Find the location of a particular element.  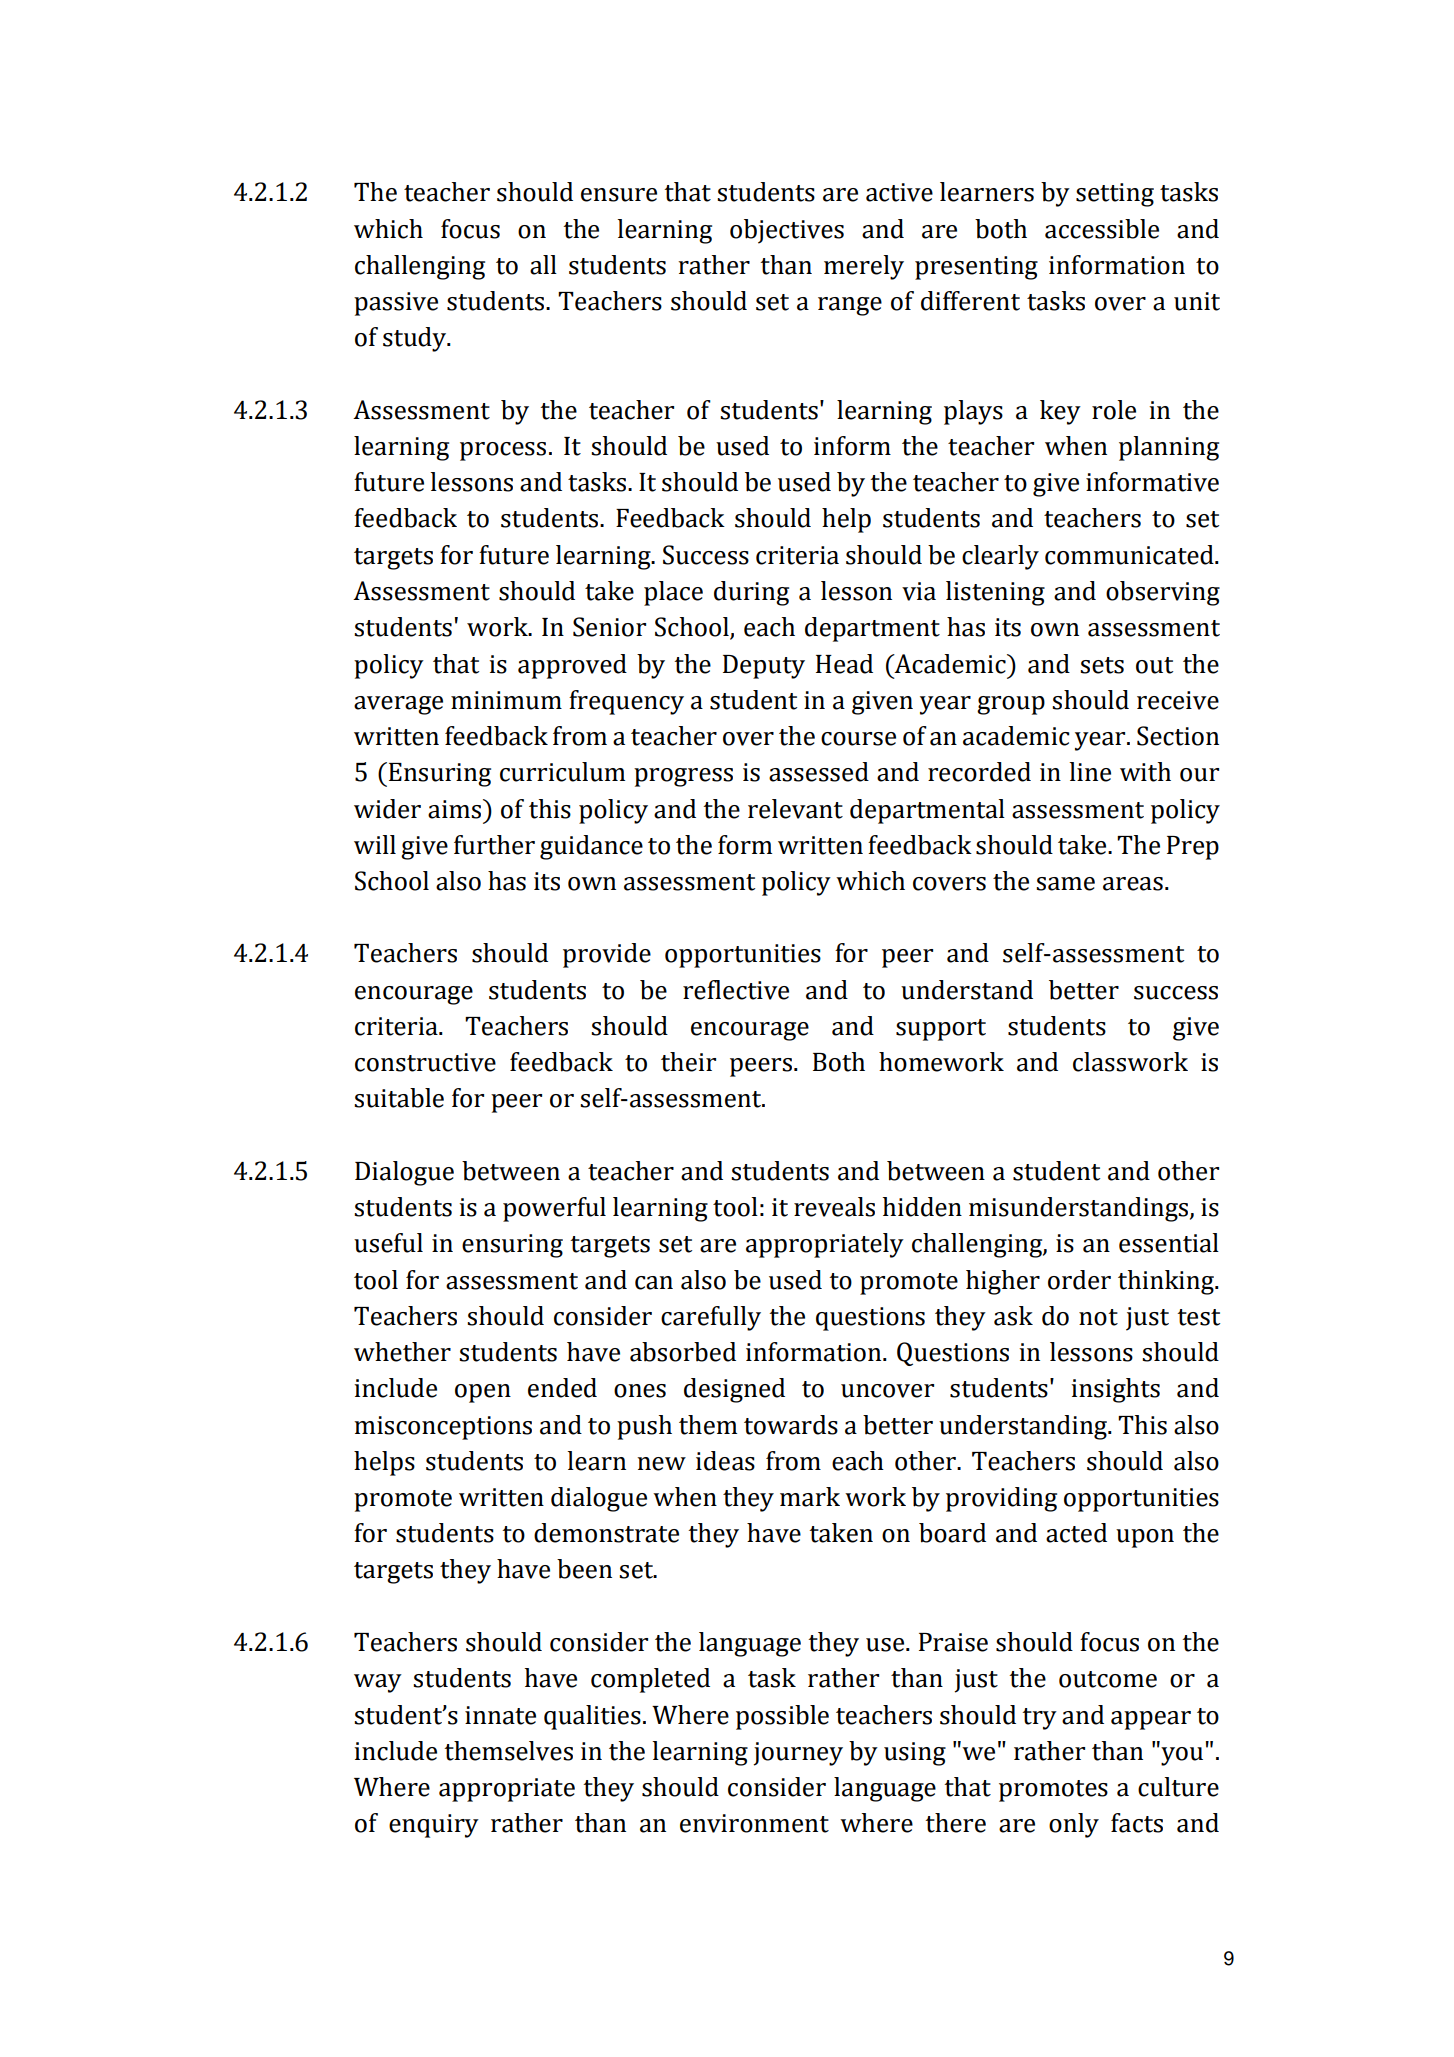

enquiry is located at coordinates (434, 1826).
